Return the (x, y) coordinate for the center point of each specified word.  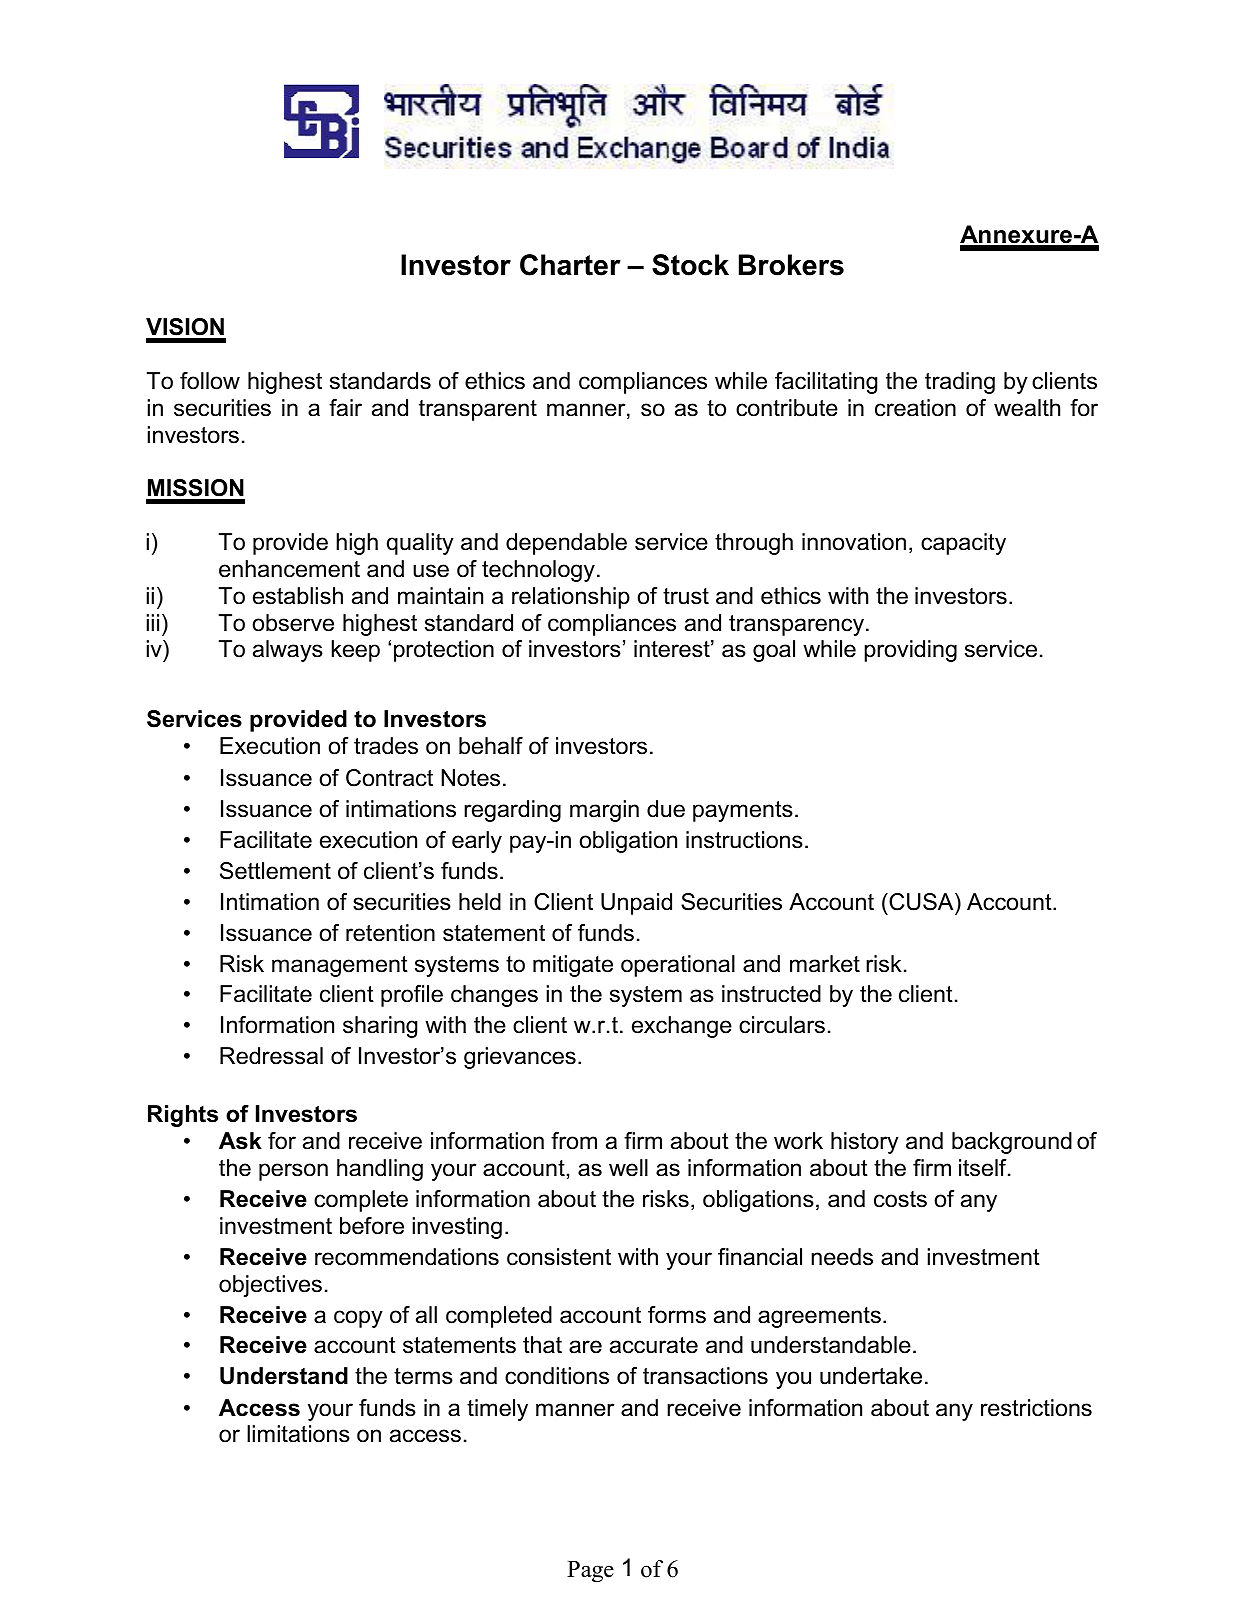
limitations (298, 1434)
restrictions (1036, 1408)
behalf (491, 746)
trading (960, 383)
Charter (570, 265)
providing (910, 651)
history (865, 1143)
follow (210, 381)
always (288, 651)
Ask (240, 1141)
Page (590, 1572)
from (574, 1141)
